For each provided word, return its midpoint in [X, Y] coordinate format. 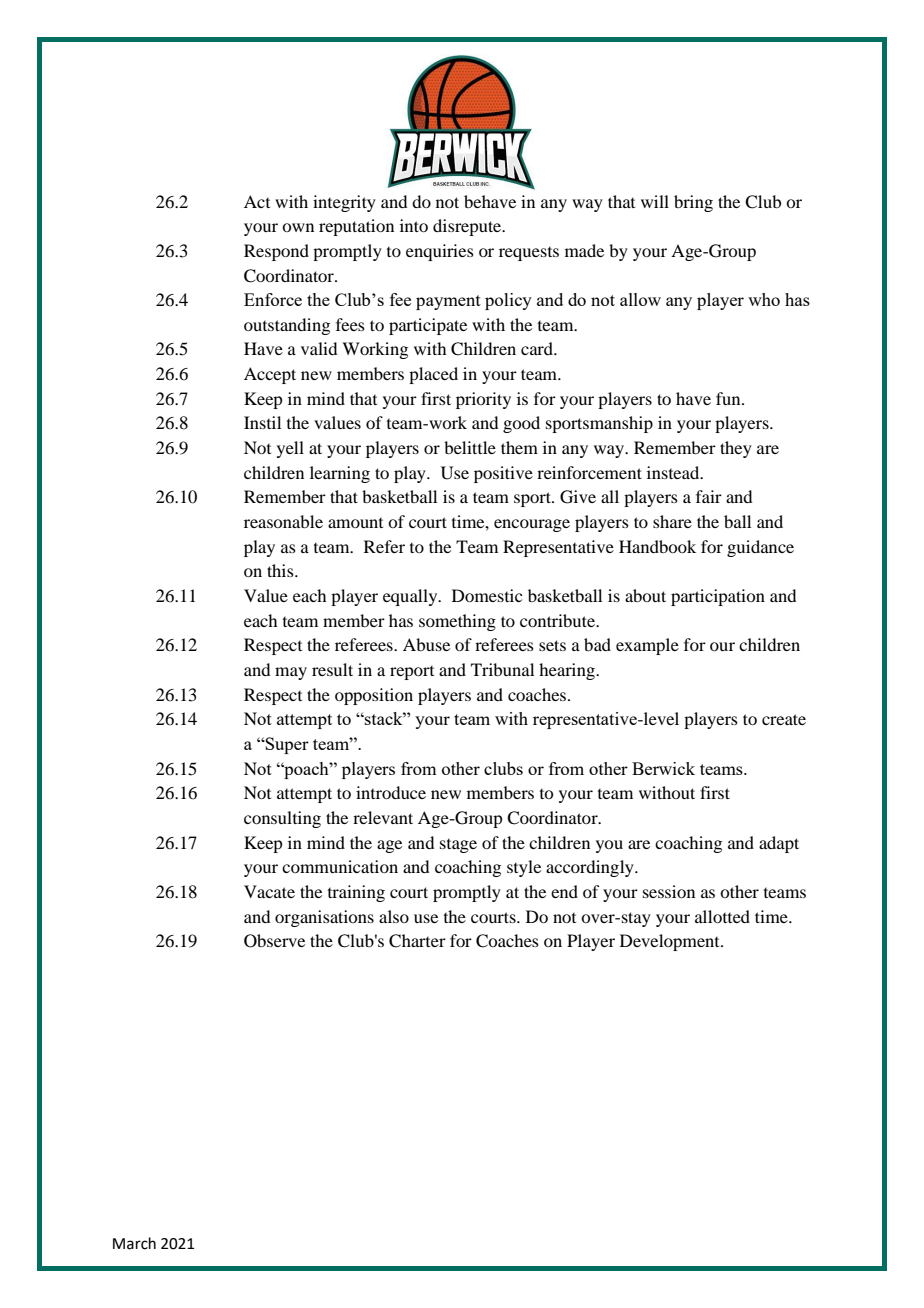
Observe [274, 941]
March [134, 1243]
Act [257, 201]
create [784, 719]
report [412, 673]
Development [671, 942]
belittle [470, 447]
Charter [417, 941]
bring [693, 203]
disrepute [468, 227]
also [394, 916]
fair [709, 496]
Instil [262, 422]
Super [286, 745]
